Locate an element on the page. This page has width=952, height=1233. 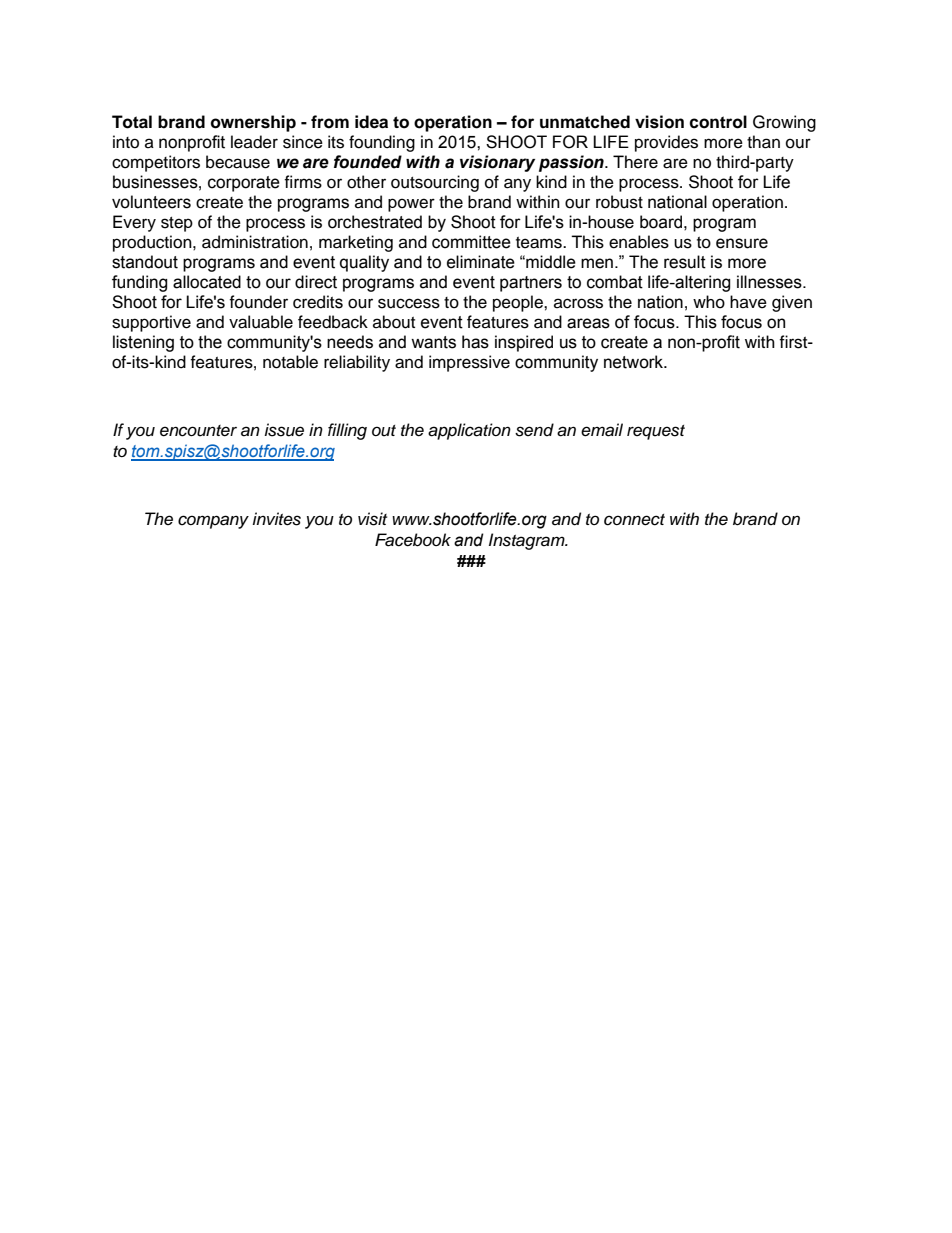
leader is located at coordinates (254, 142).
